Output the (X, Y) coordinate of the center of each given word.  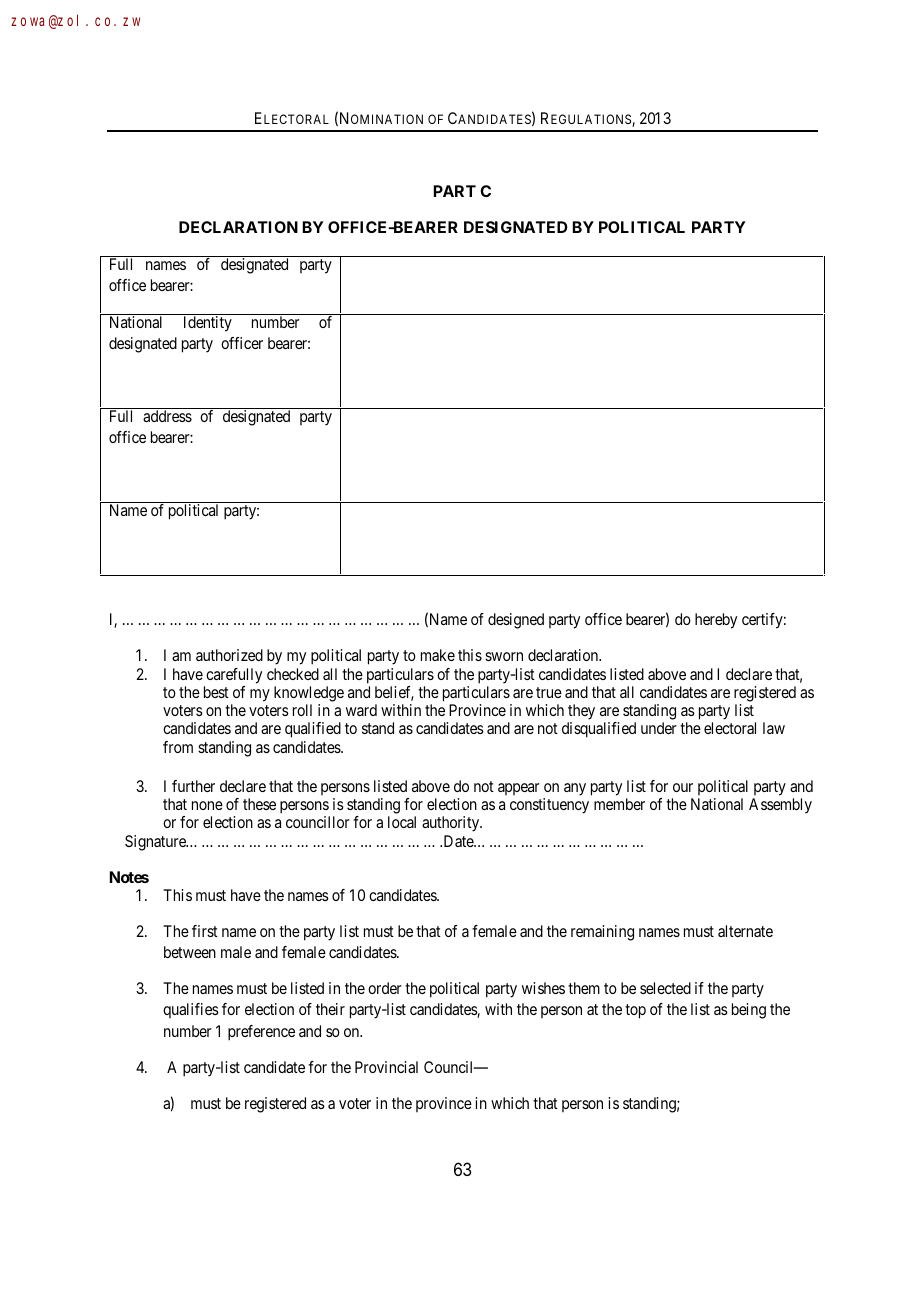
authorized (229, 655)
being (749, 1011)
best (216, 692)
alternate (745, 931)
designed (516, 621)
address (167, 416)
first (205, 931)
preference (261, 1033)
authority (452, 824)
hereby (716, 621)
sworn (504, 656)
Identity (208, 324)
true (549, 692)
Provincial (386, 1067)
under (659, 728)
